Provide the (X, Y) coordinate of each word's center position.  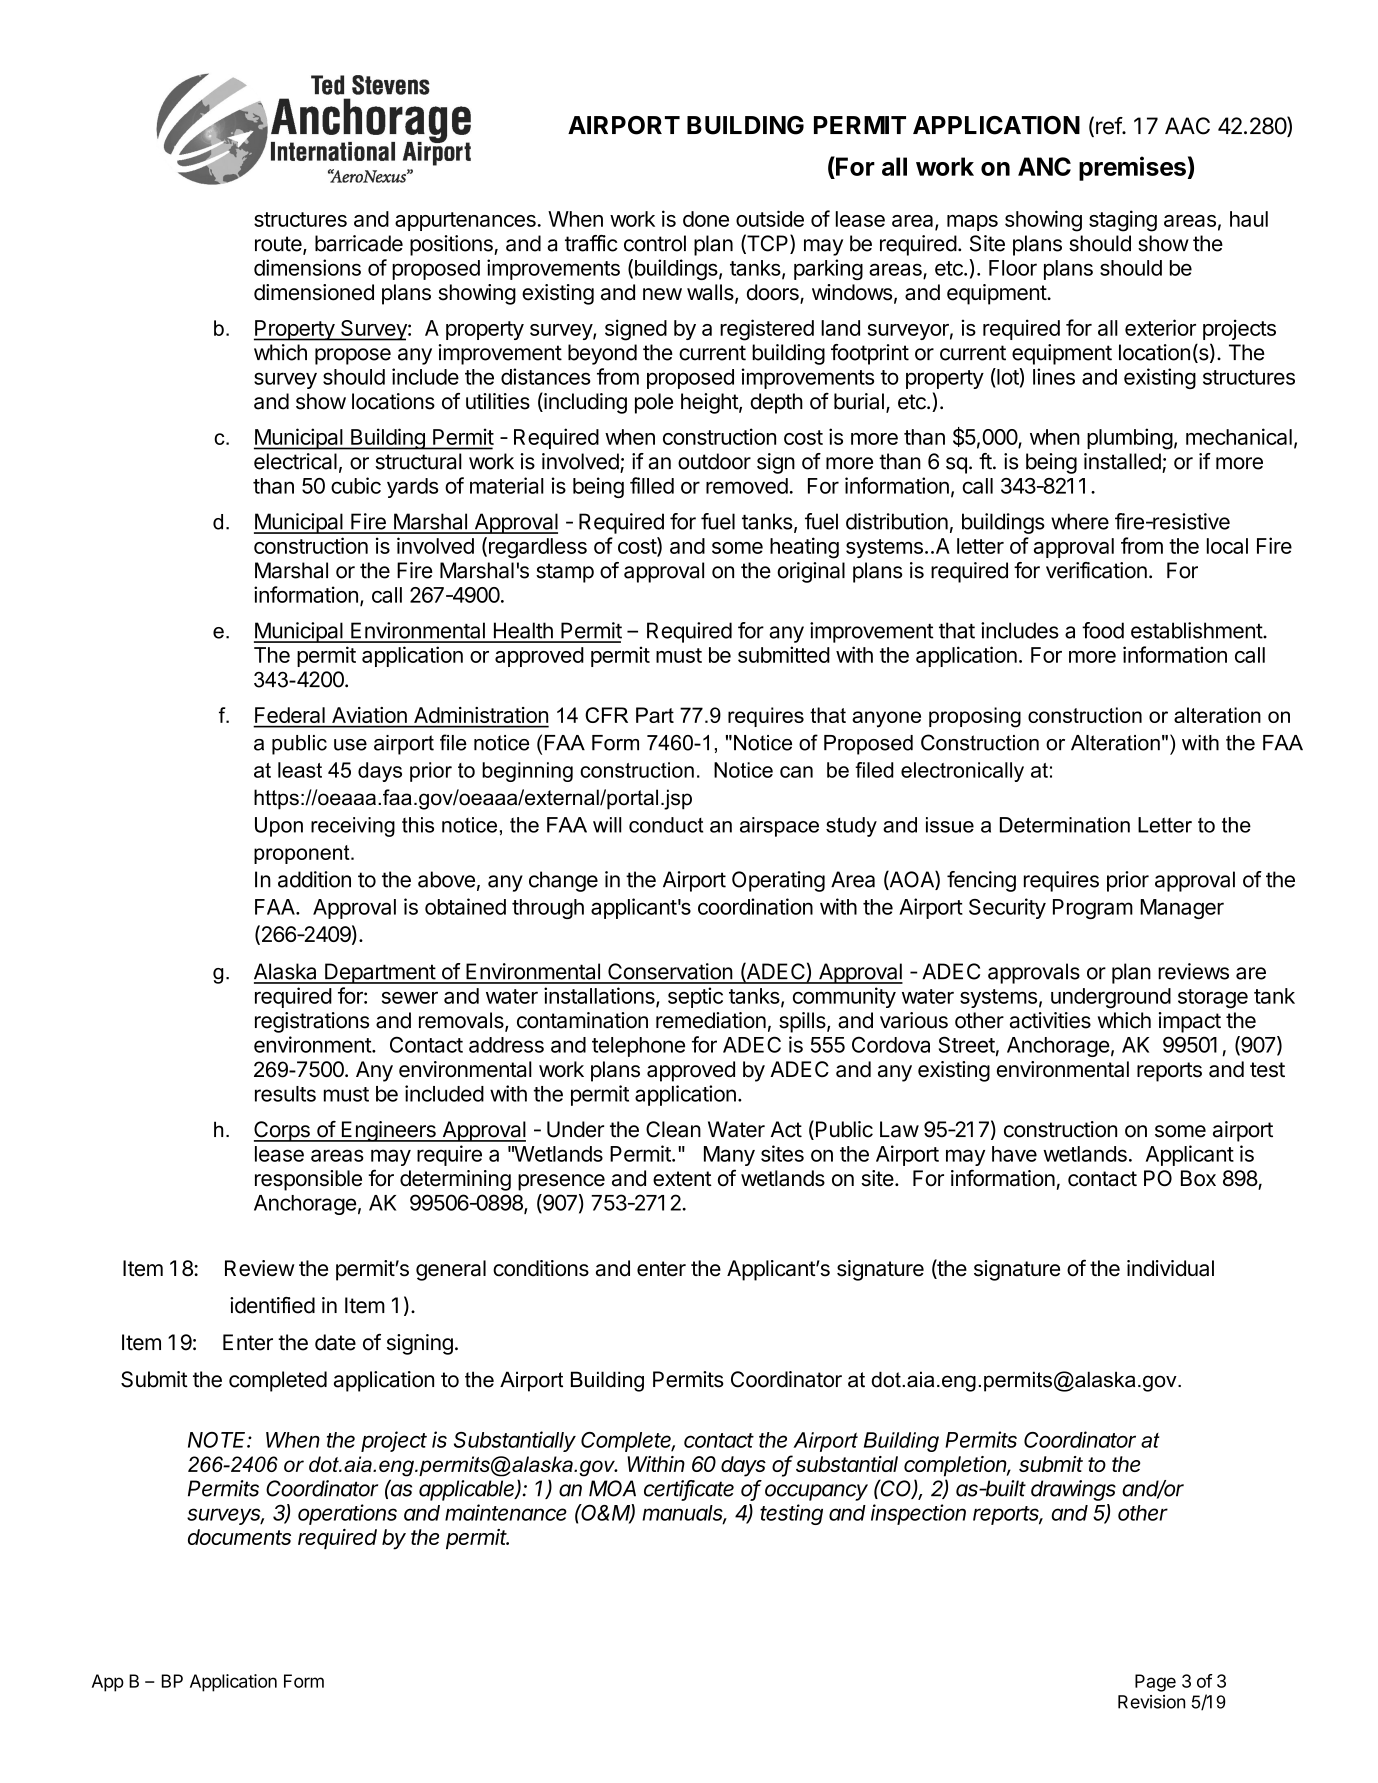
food (1103, 630)
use (350, 745)
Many (729, 1156)
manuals (684, 1514)
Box (1198, 1178)
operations (347, 1514)
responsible (308, 1180)
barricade (359, 243)
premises (1132, 168)
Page (1155, 1683)
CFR (606, 715)
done (706, 219)
